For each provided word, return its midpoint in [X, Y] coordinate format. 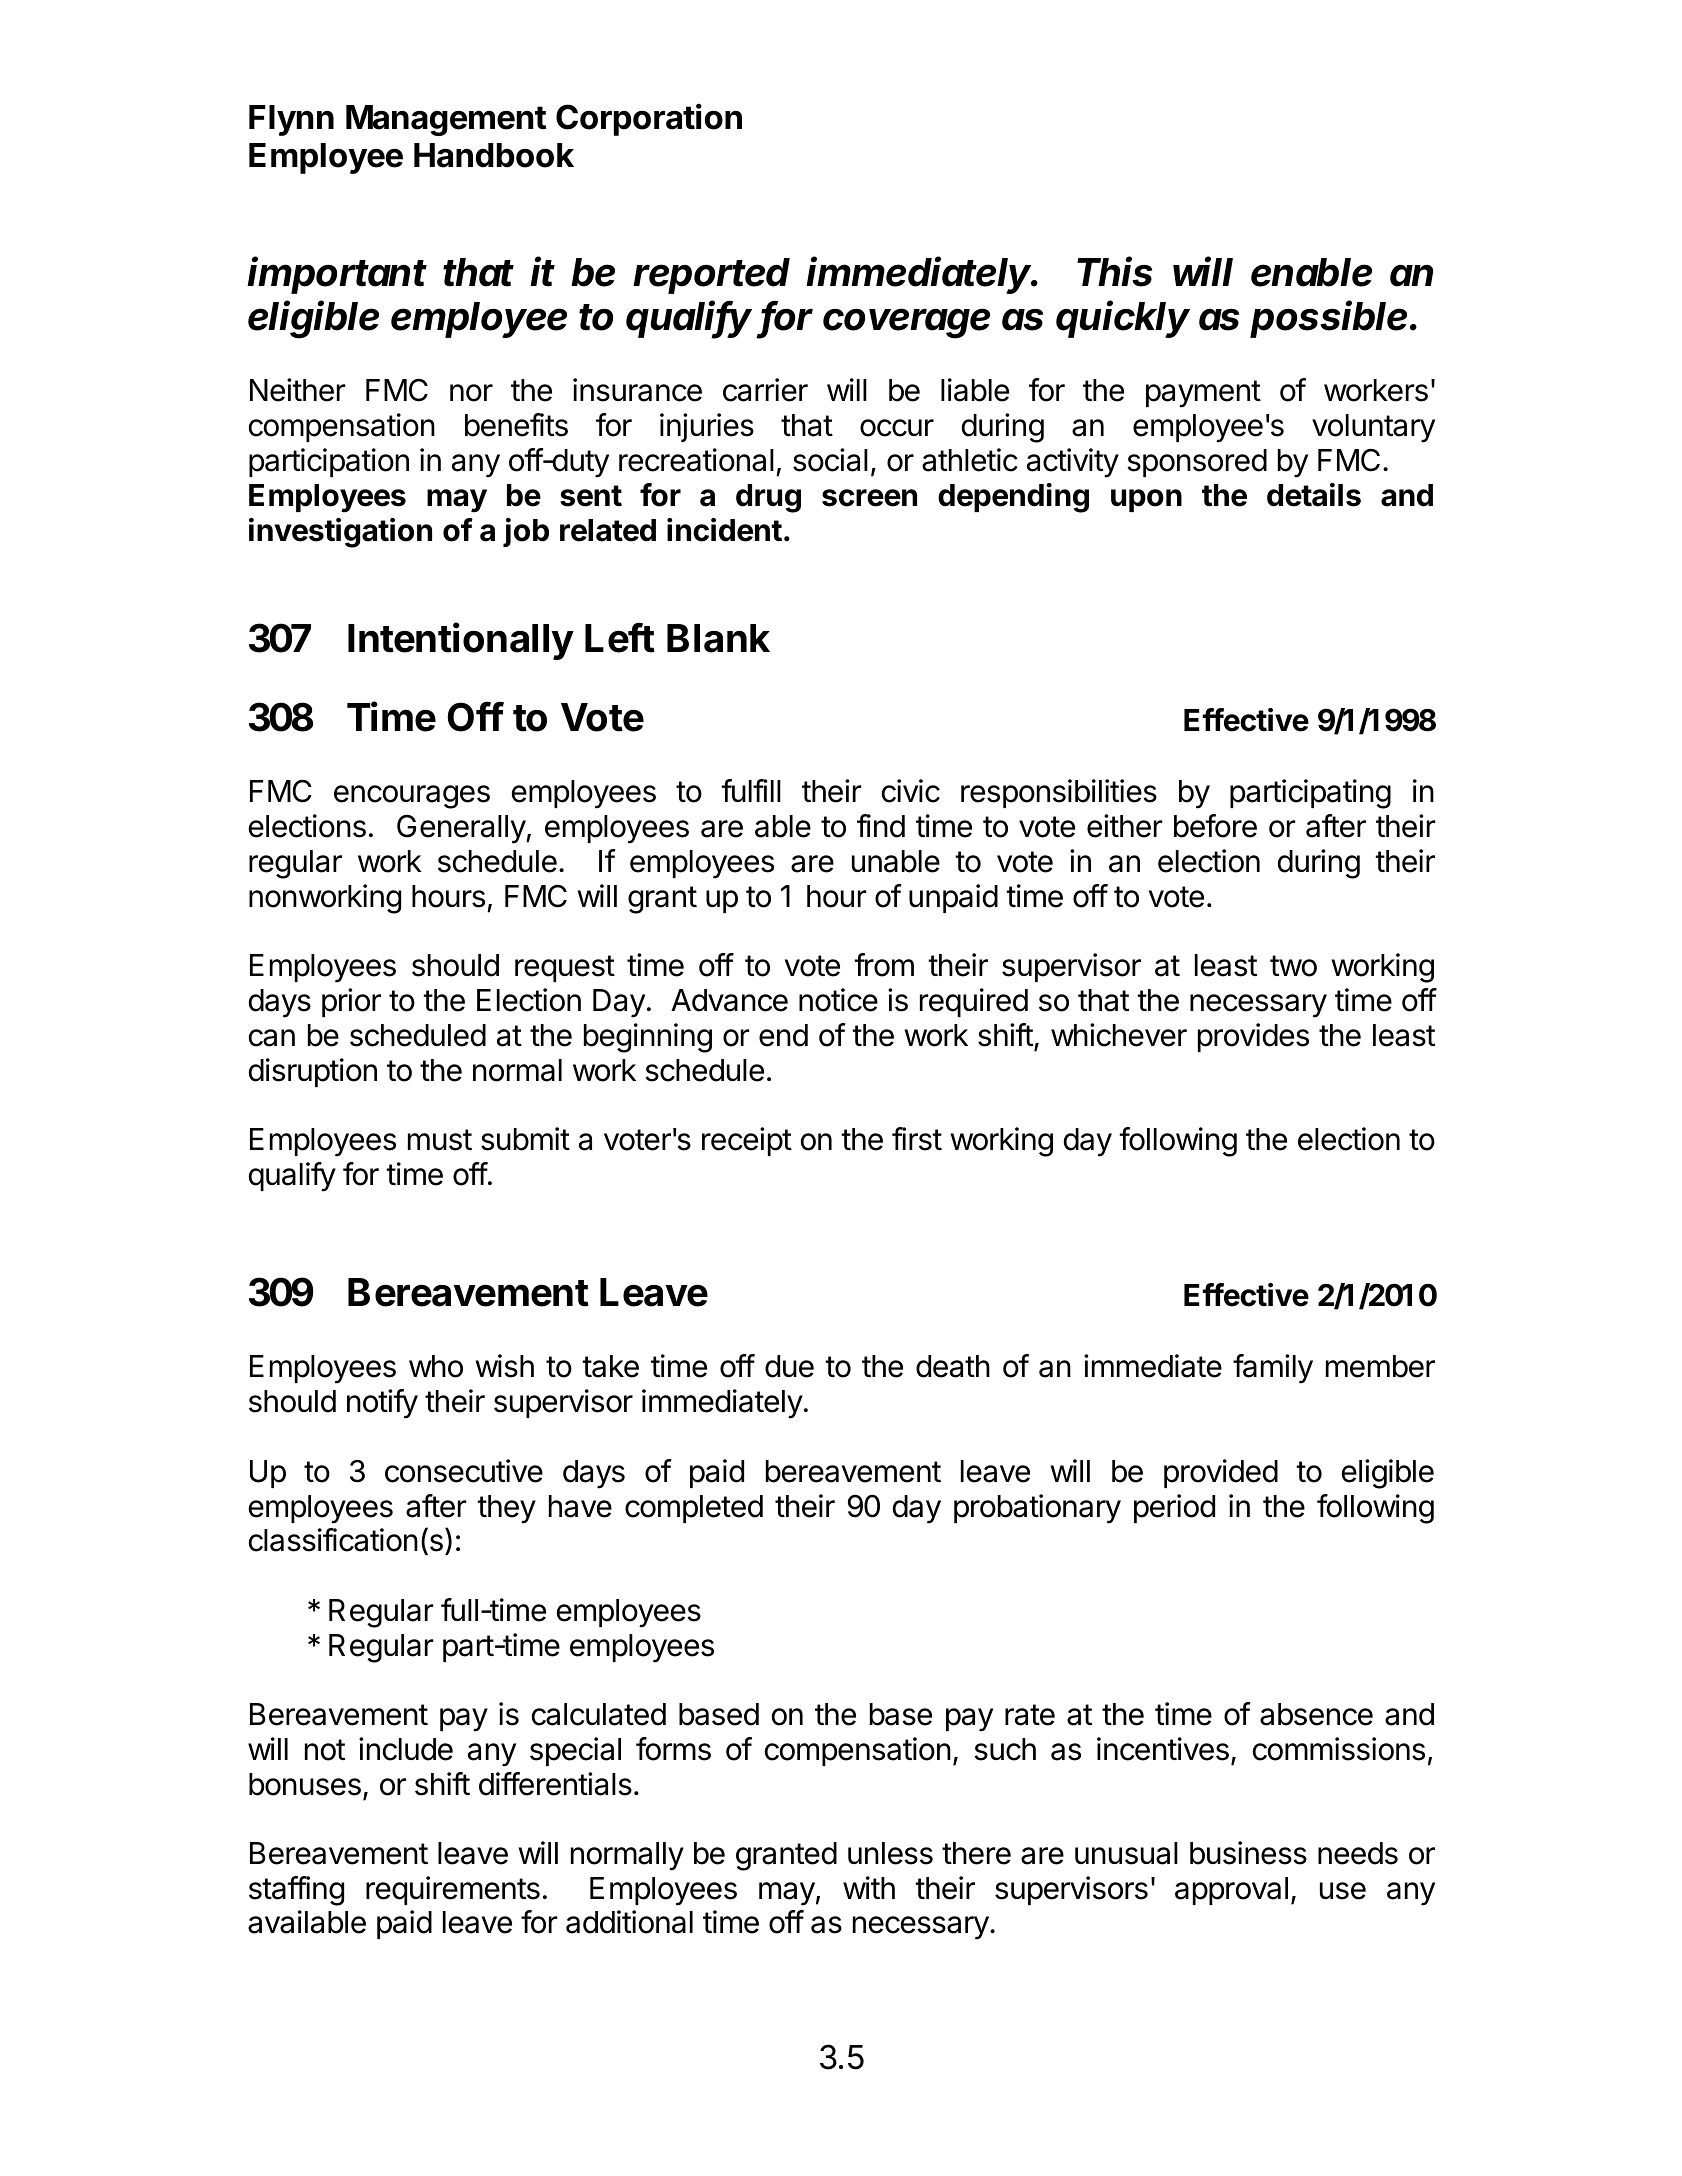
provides [1253, 1037]
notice [838, 1000]
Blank [718, 638]
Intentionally [461, 641]
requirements [453, 1890]
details [1314, 495]
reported [711, 276]
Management [446, 120]
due [789, 1366]
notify [382, 1404]
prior [351, 1002]
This [1114, 271]
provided [1221, 1473]
